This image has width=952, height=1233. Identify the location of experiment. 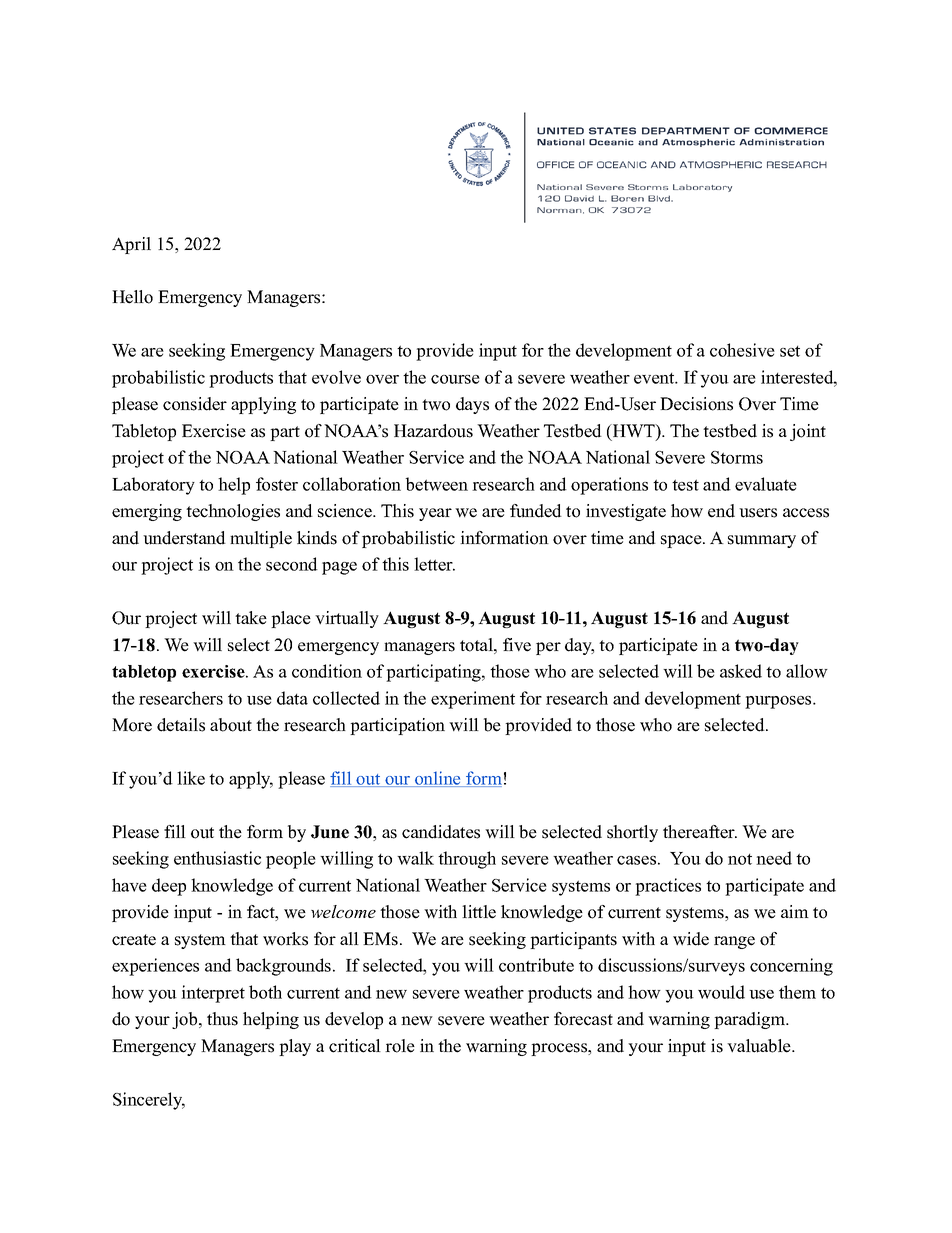
(473, 700).
